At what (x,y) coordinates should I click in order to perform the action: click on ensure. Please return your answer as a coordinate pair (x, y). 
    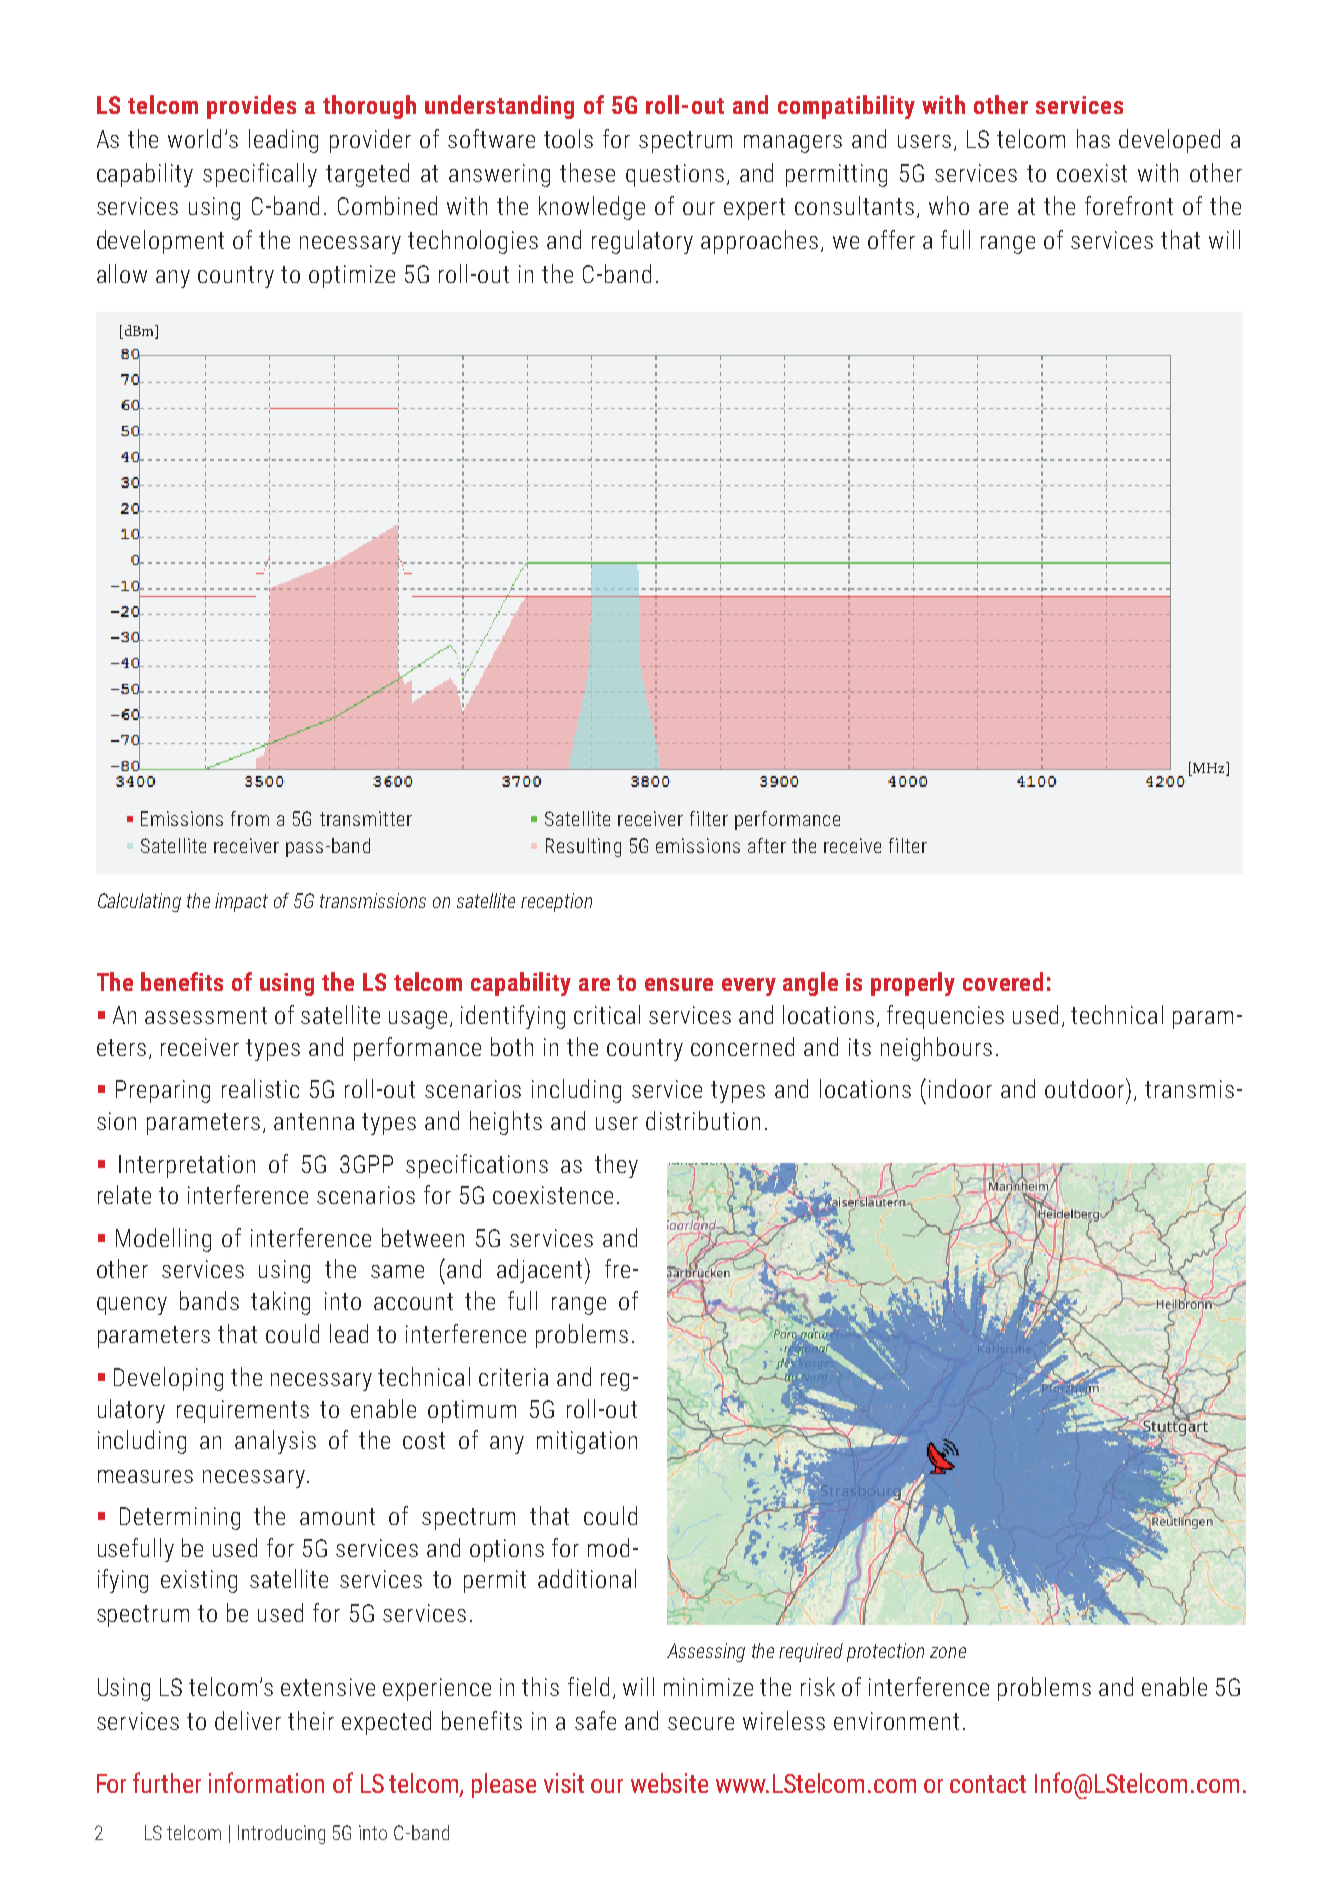
    Looking at the image, I should click on (679, 984).
